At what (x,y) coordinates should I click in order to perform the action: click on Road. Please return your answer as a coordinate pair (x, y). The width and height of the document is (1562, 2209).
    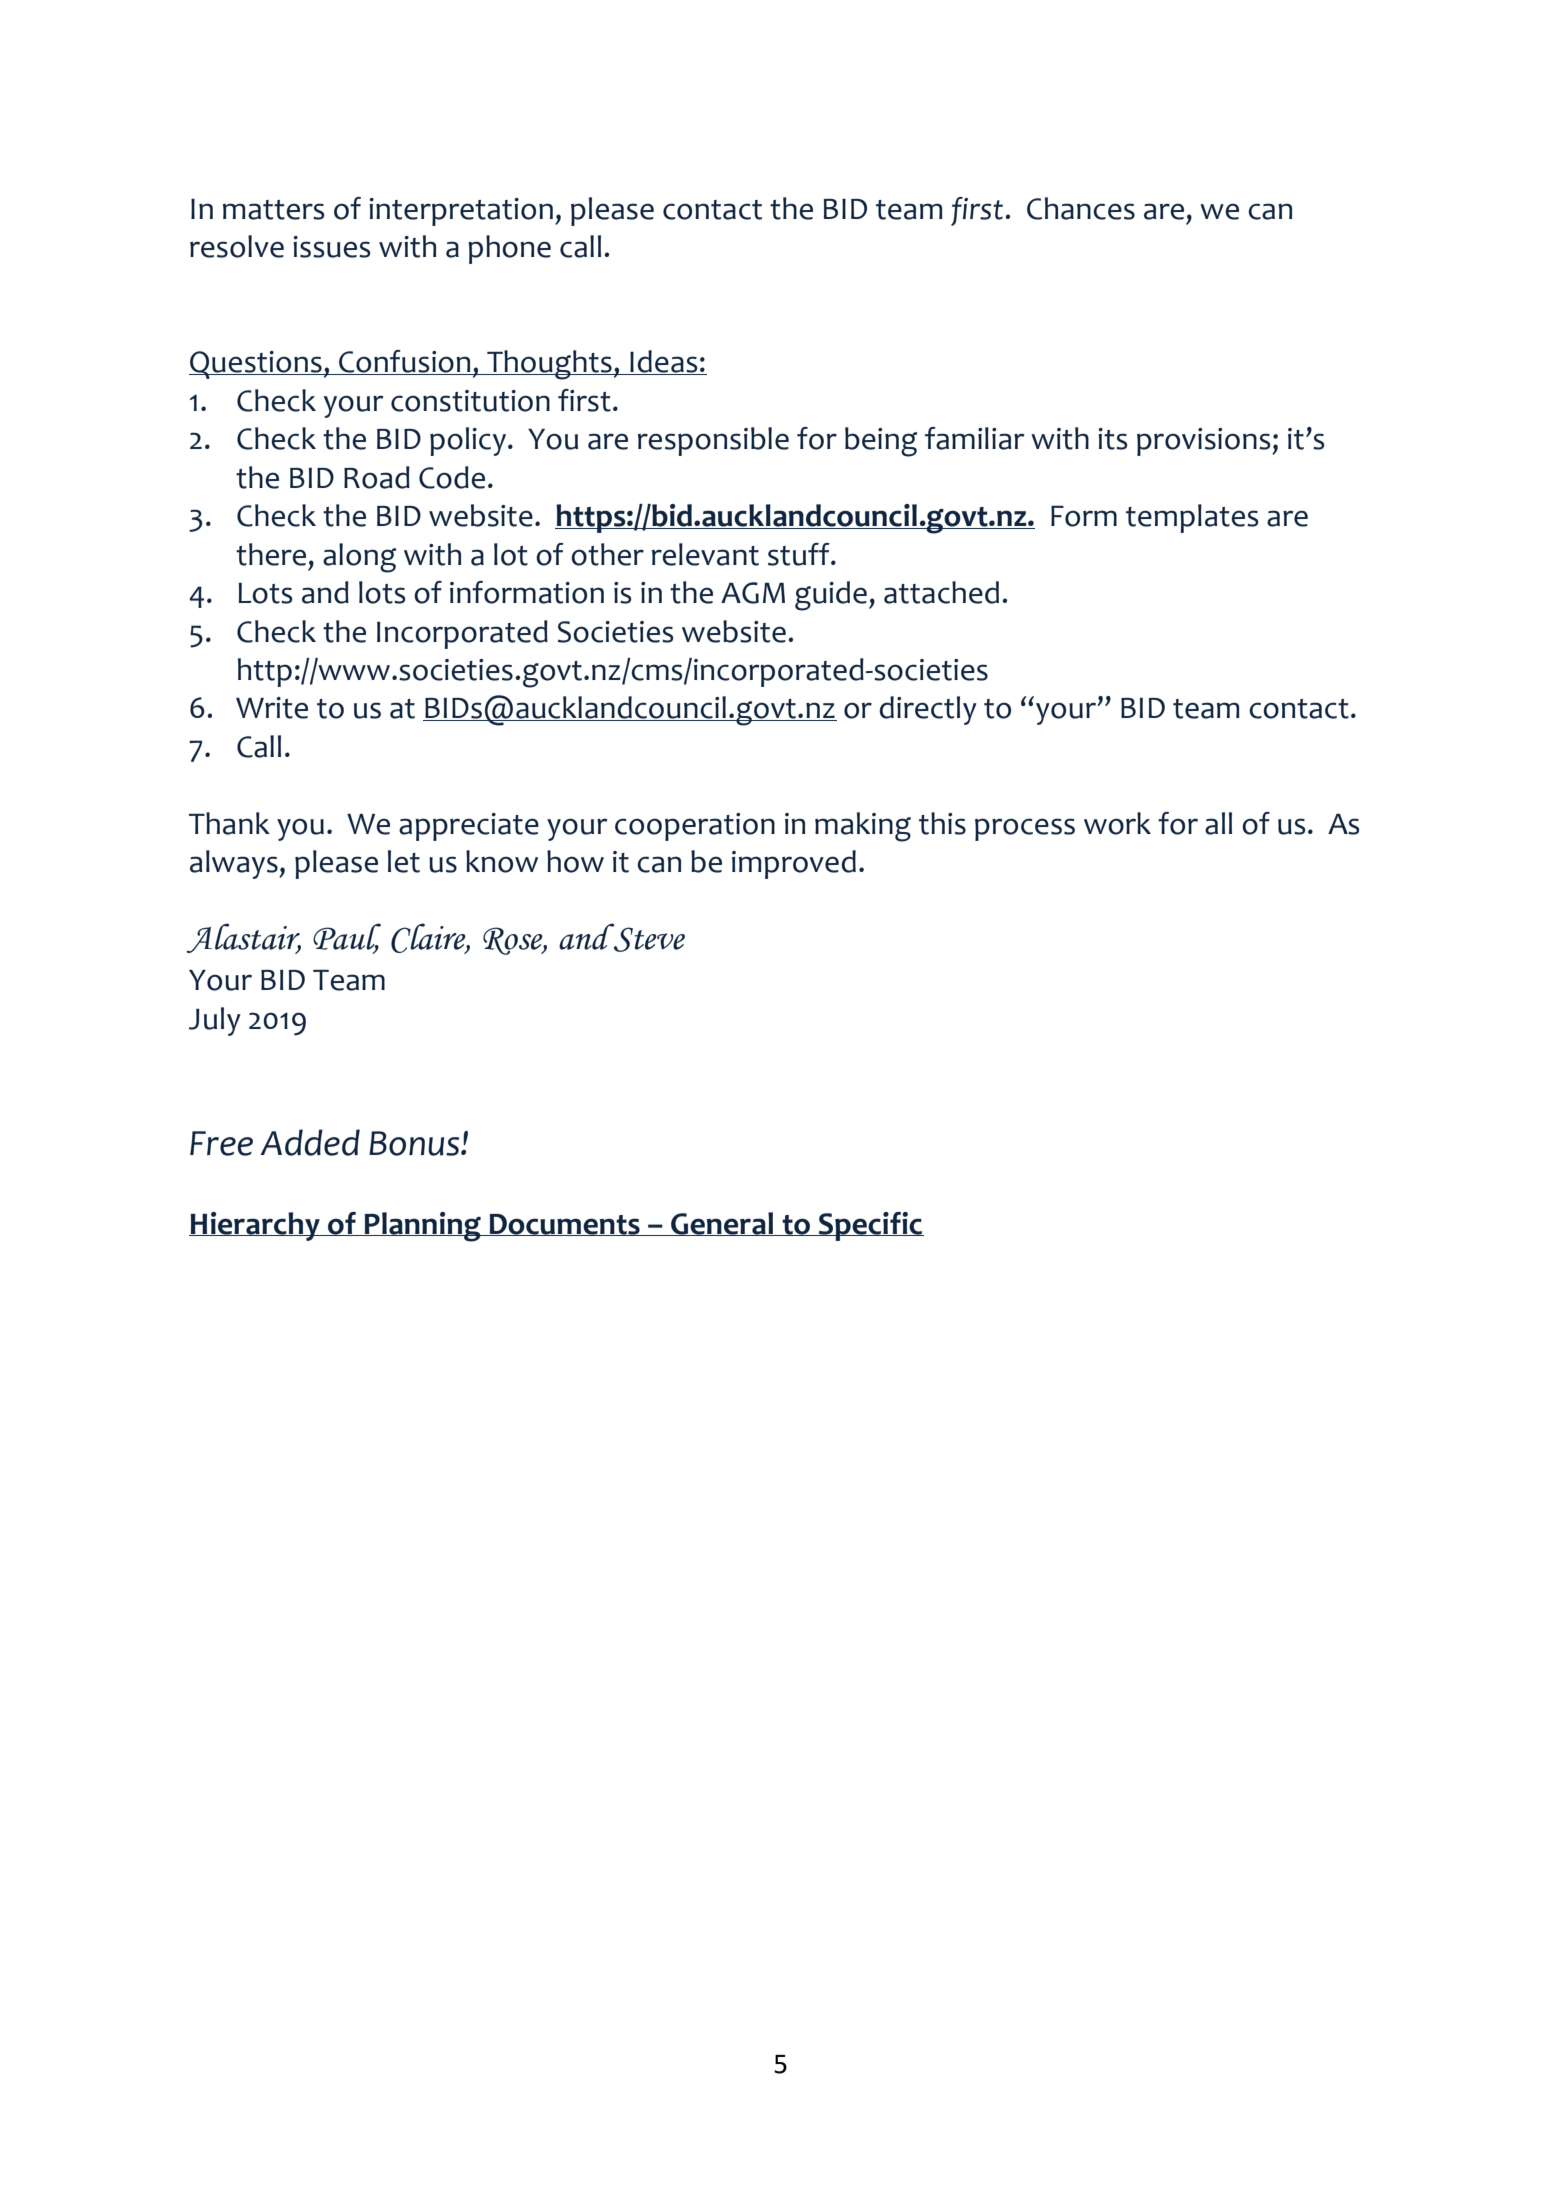
    Looking at the image, I should click on (377, 477).
